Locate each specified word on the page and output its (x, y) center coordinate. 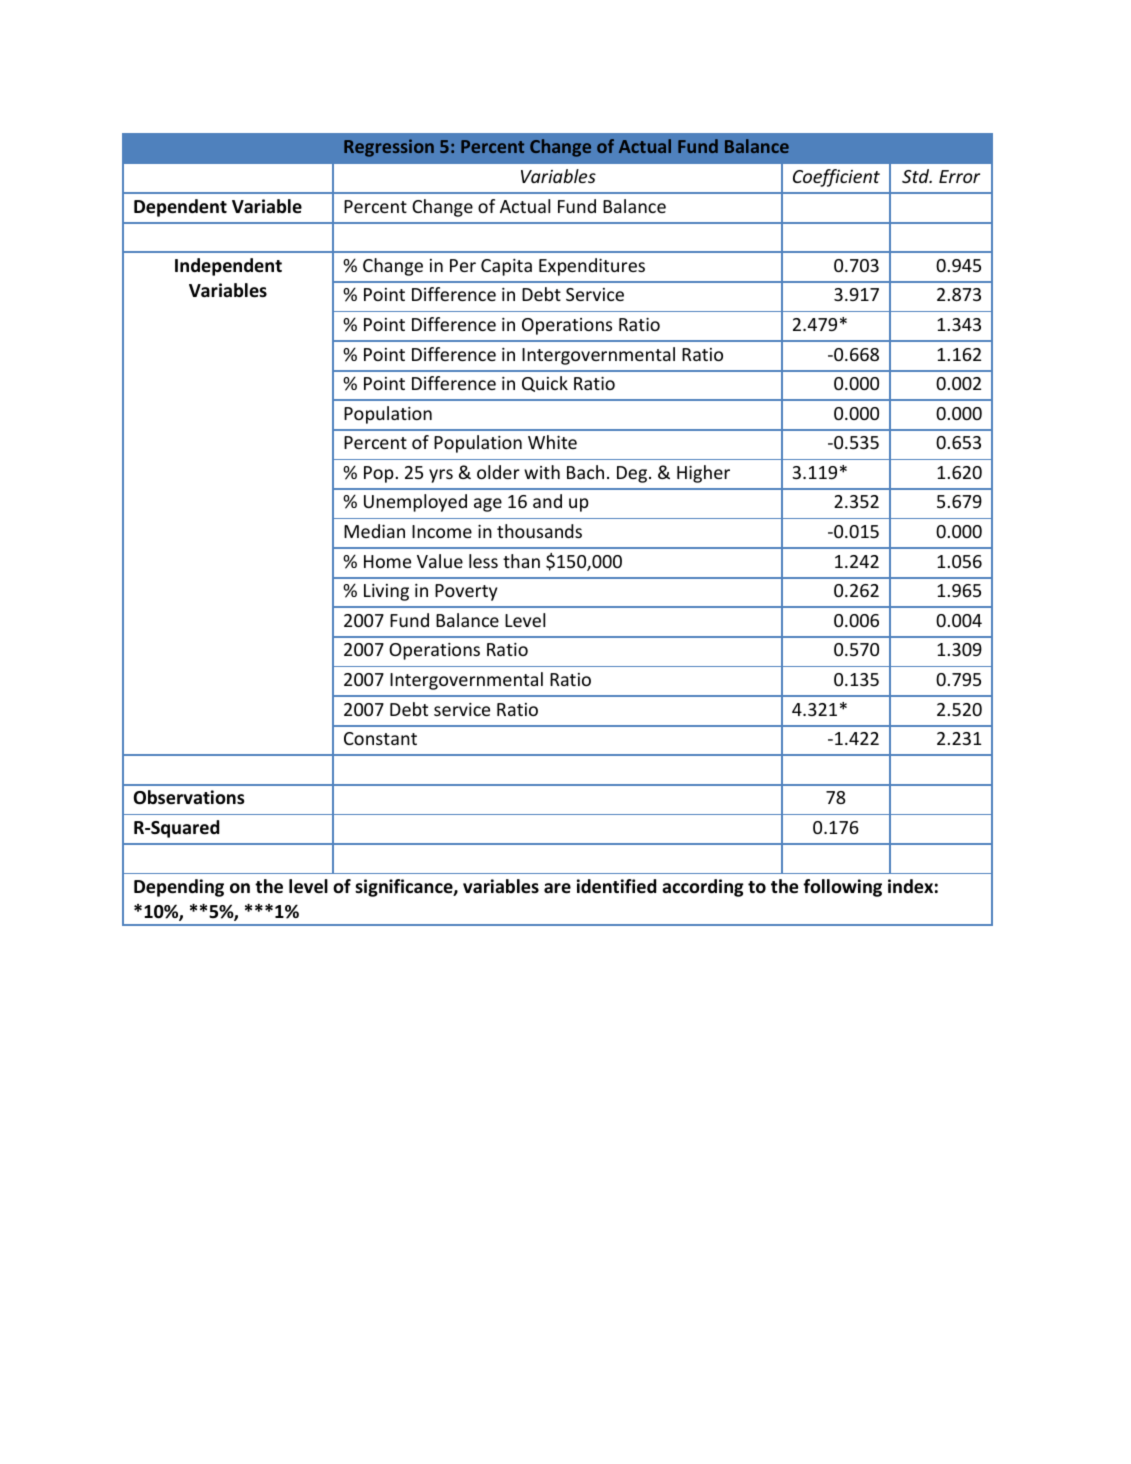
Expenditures (592, 267)
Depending (179, 888)
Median (374, 531)
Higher (703, 474)
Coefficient (836, 178)
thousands (539, 531)
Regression (389, 148)
